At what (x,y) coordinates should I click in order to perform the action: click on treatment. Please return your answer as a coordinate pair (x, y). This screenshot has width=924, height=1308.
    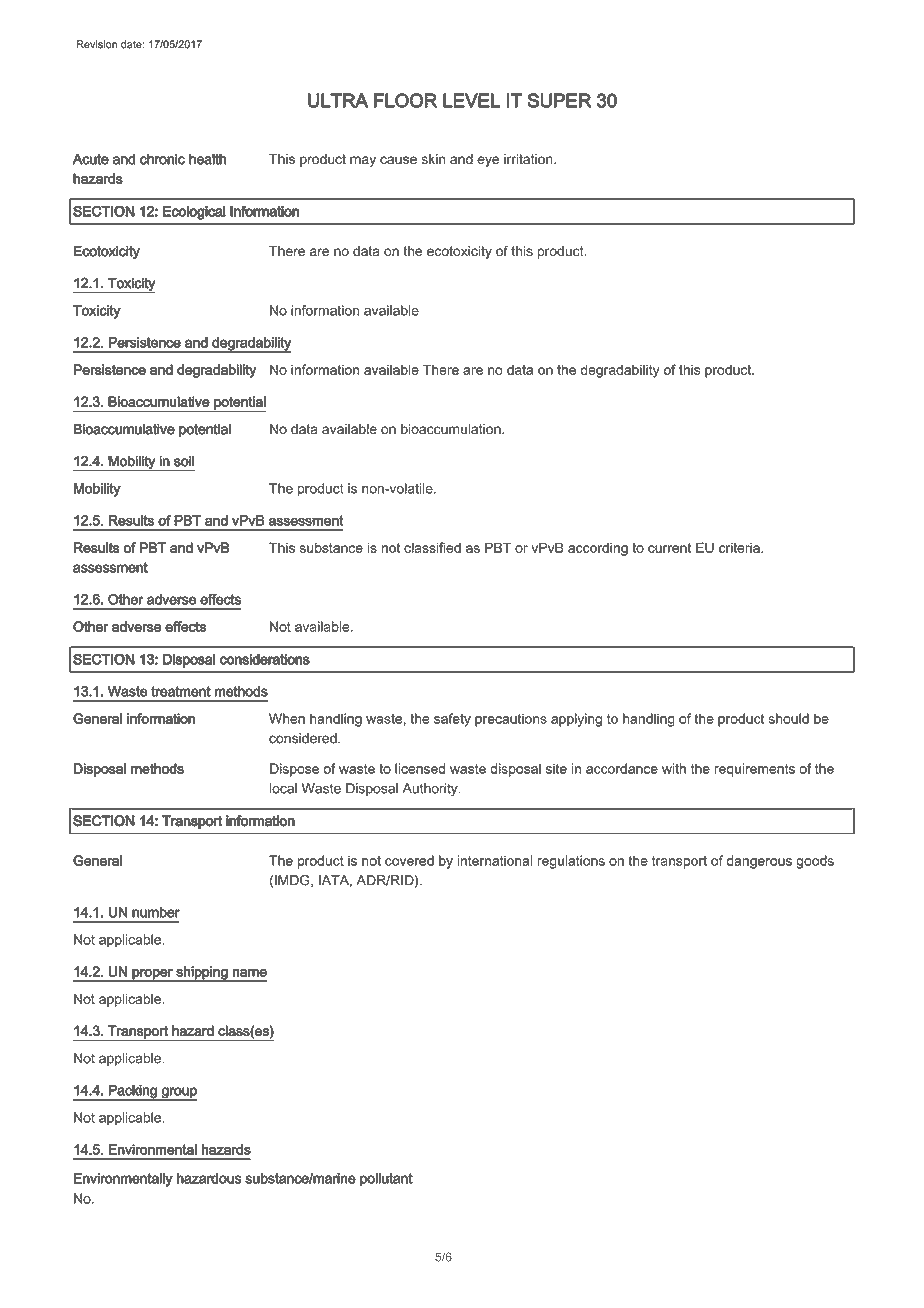
    Looking at the image, I should click on (181, 691).
